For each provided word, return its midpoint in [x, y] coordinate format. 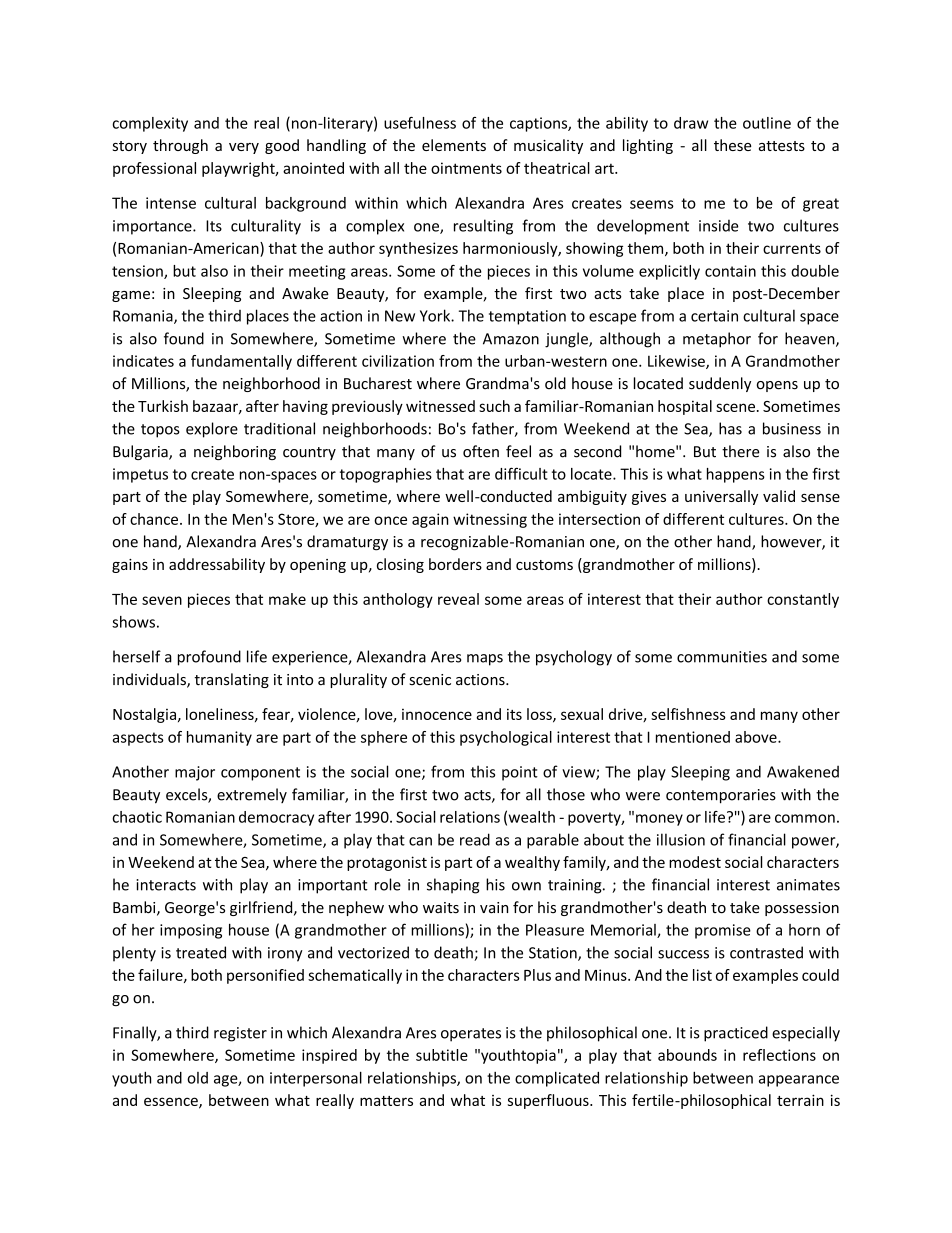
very [244, 148]
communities [722, 657]
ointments [466, 168]
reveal [458, 599]
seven [162, 600]
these [733, 145]
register [240, 1034]
